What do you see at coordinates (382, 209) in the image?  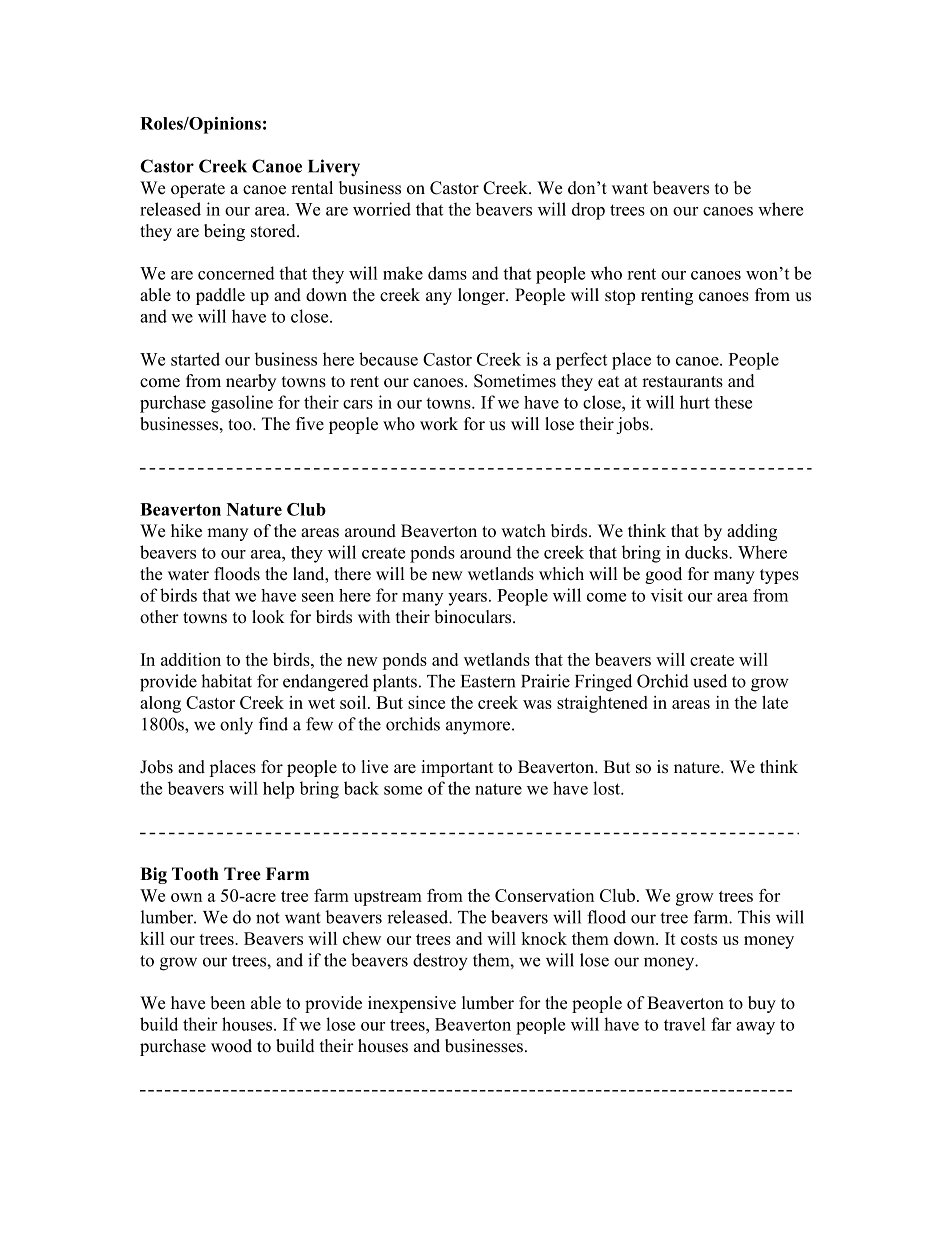 I see `worried` at bounding box center [382, 209].
